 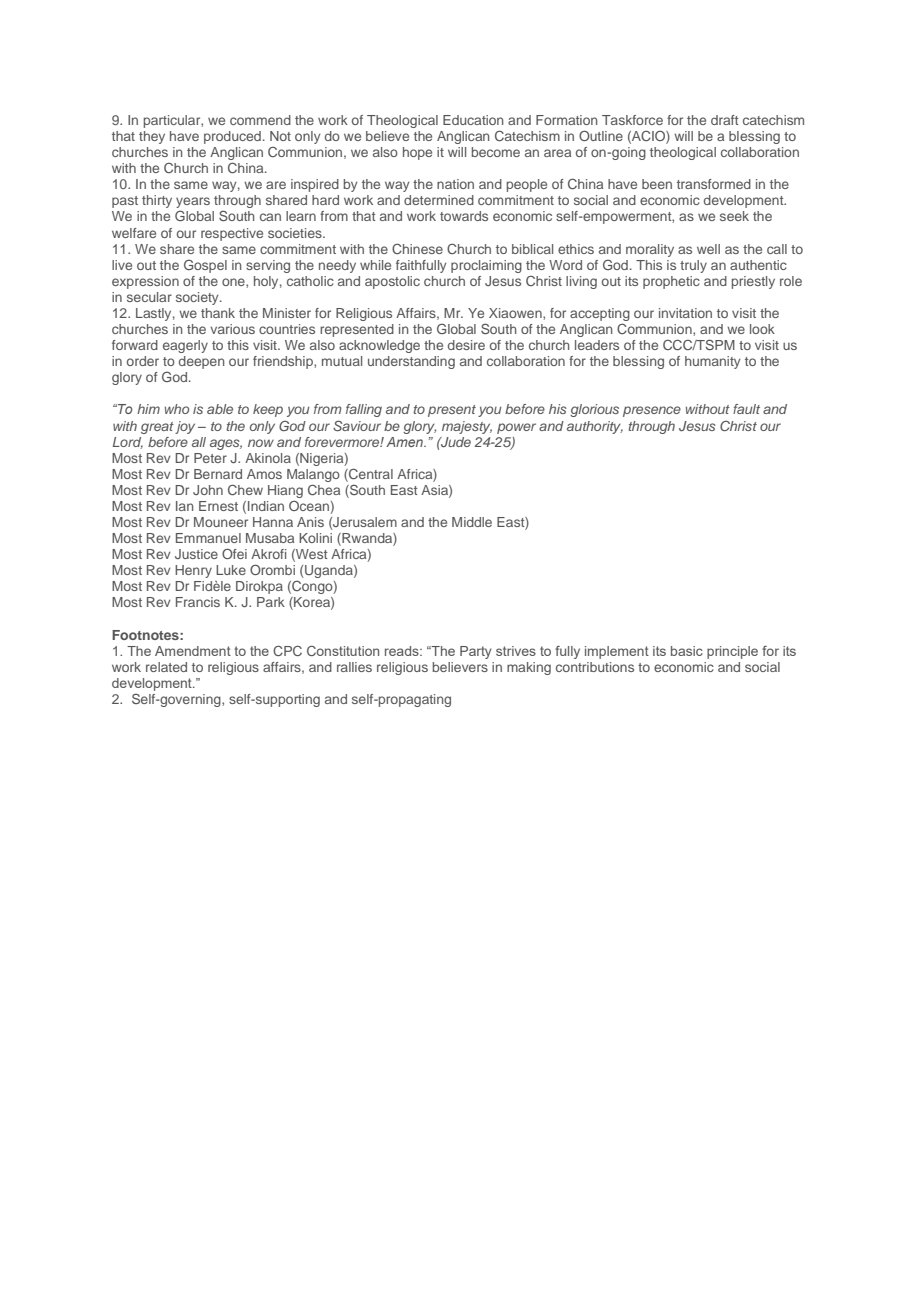 I want to click on produced, so click(x=232, y=137).
